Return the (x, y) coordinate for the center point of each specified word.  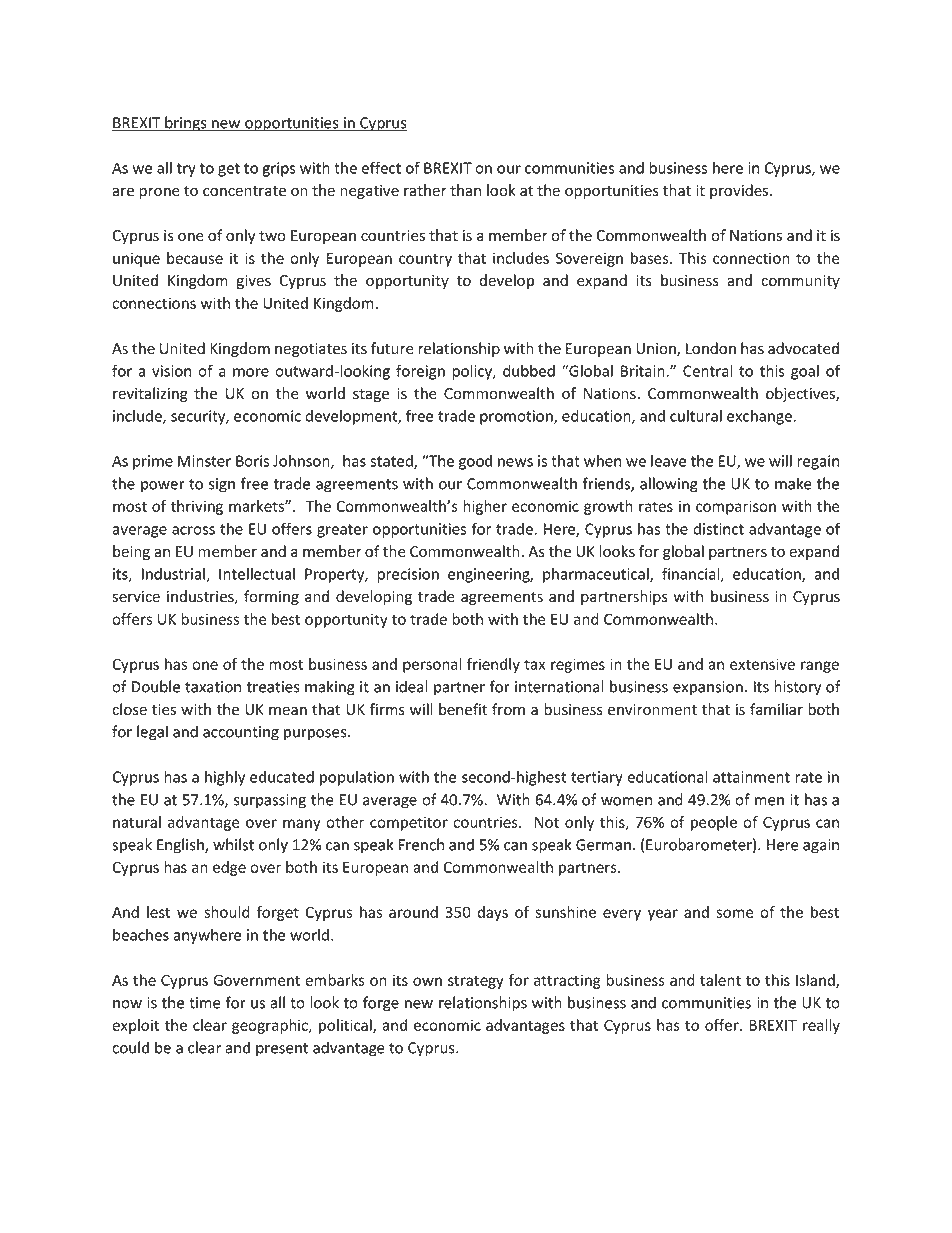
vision (171, 371)
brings (186, 124)
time (205, 1003)
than (465, 190)
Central (708, 370)
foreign (420, 372)
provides (740, 191)
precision (408, 575)
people (714, 823)
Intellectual (257, 574)
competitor (409, 823)
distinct (718, 529)
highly (225, 778)
